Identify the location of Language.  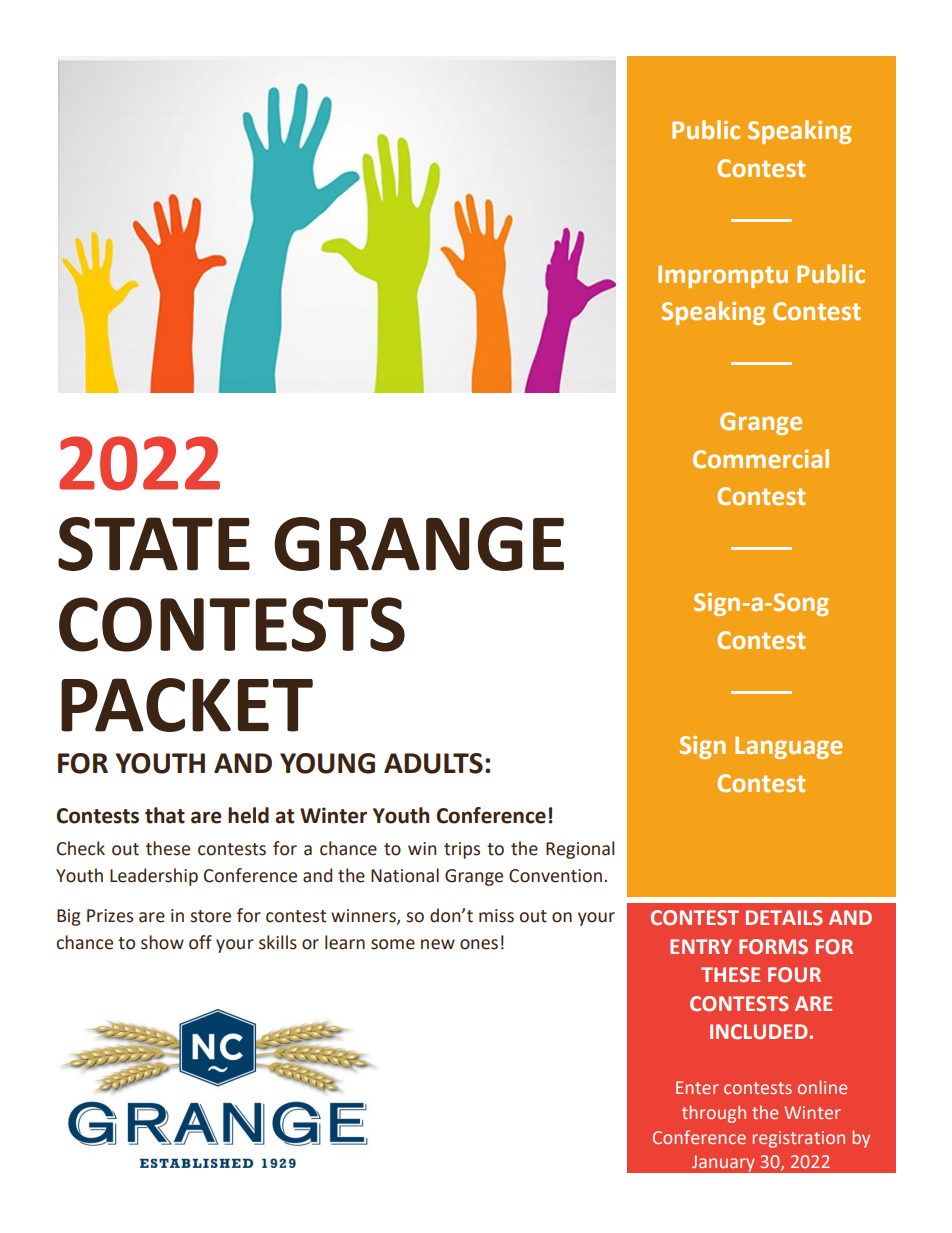
(789, 747).
